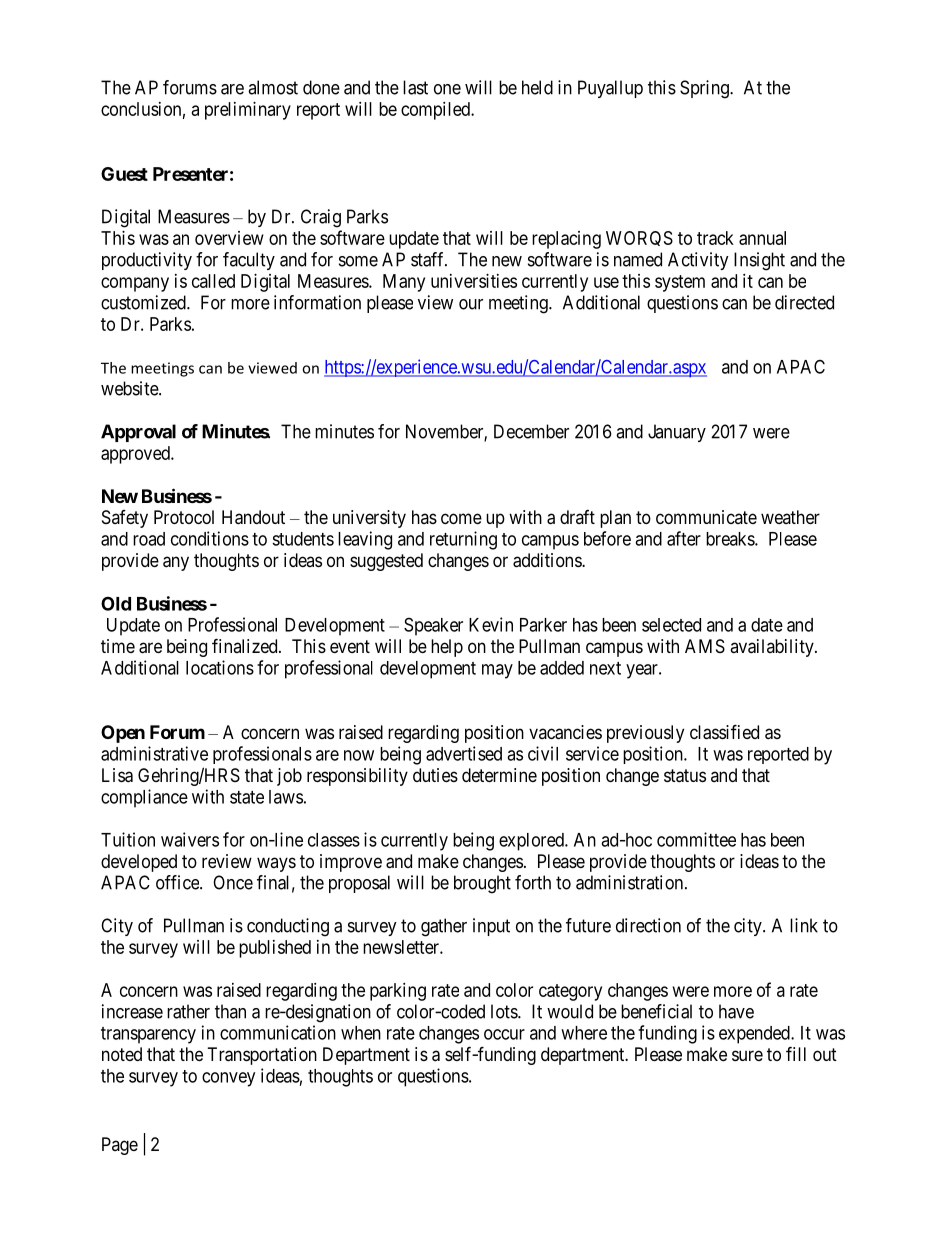 The height and width of the image is (1233, 952). I want to click on Speaker, so click(433, 626).
